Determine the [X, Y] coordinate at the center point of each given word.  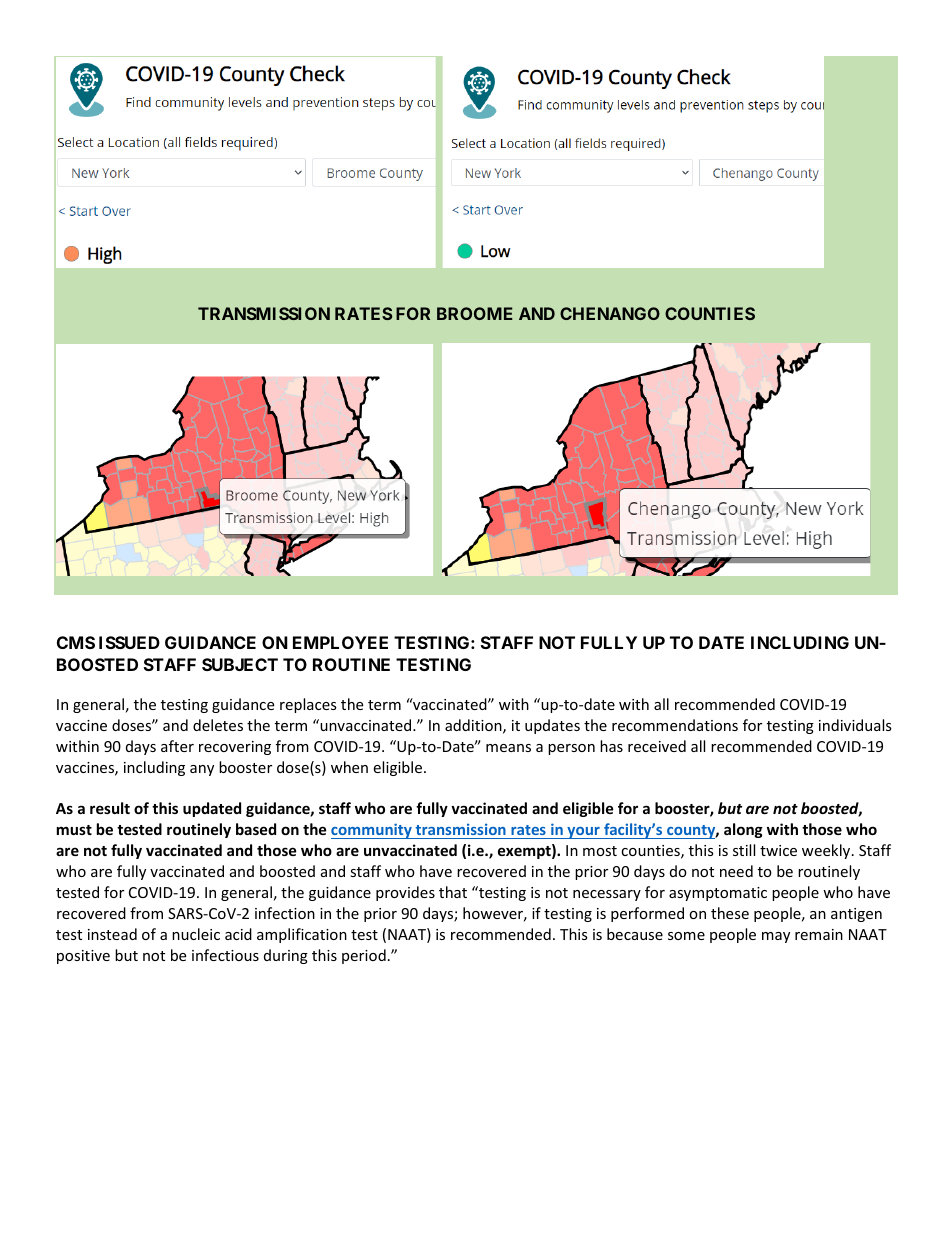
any [202, 770]
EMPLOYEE [340, 642]
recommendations [675, 725]
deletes [218, 725]
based [256, 829]
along [743, 830]
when [349, 767]
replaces [308, 705]
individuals [855, 725]
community [372, 831]
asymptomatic [718, 894]
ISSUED [129, 642]
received [657, 746]
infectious [225, 955]
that [453, 892]
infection [285, 913]
